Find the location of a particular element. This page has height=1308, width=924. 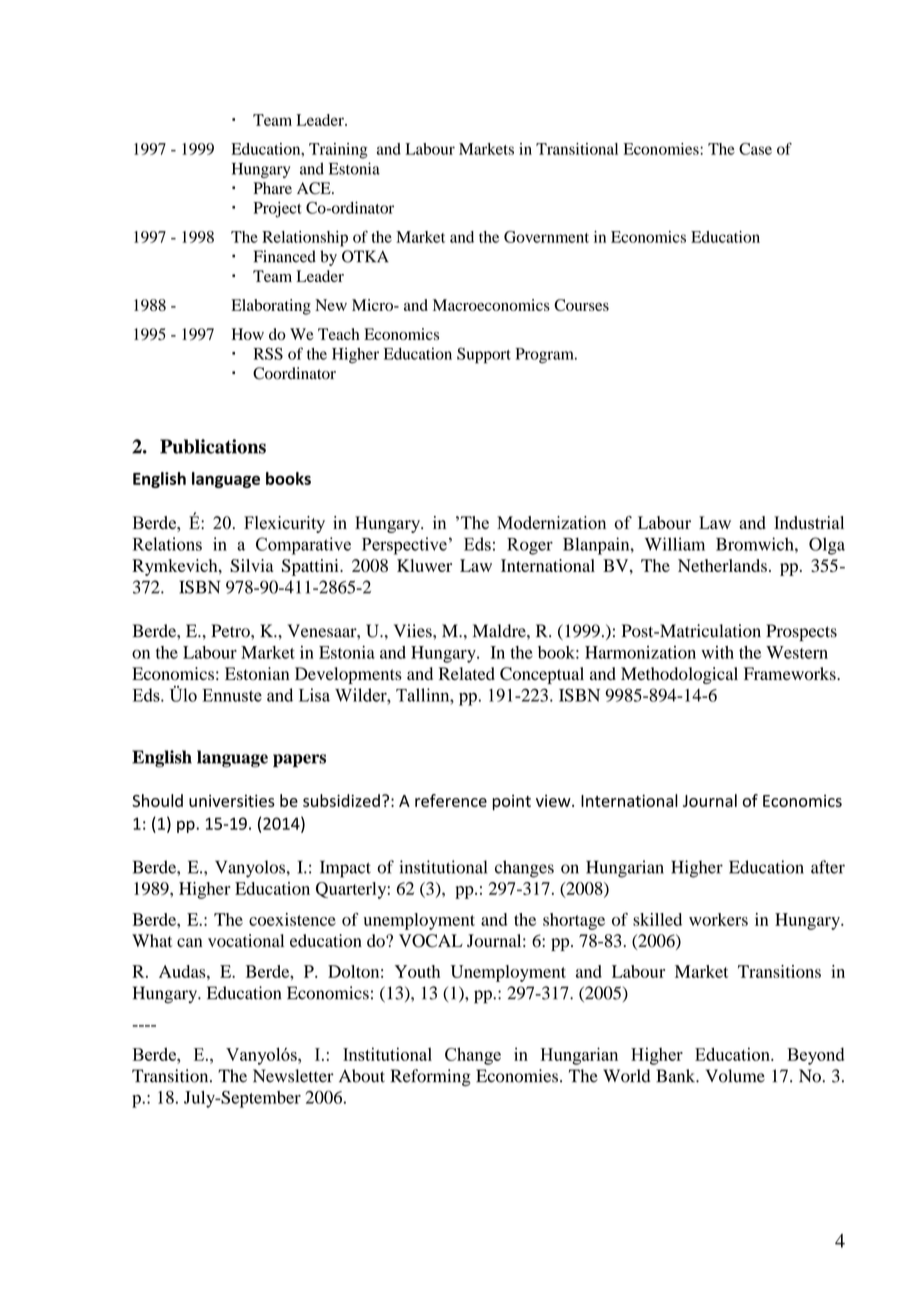

Reforming is located at coordinates (431, 1077).
